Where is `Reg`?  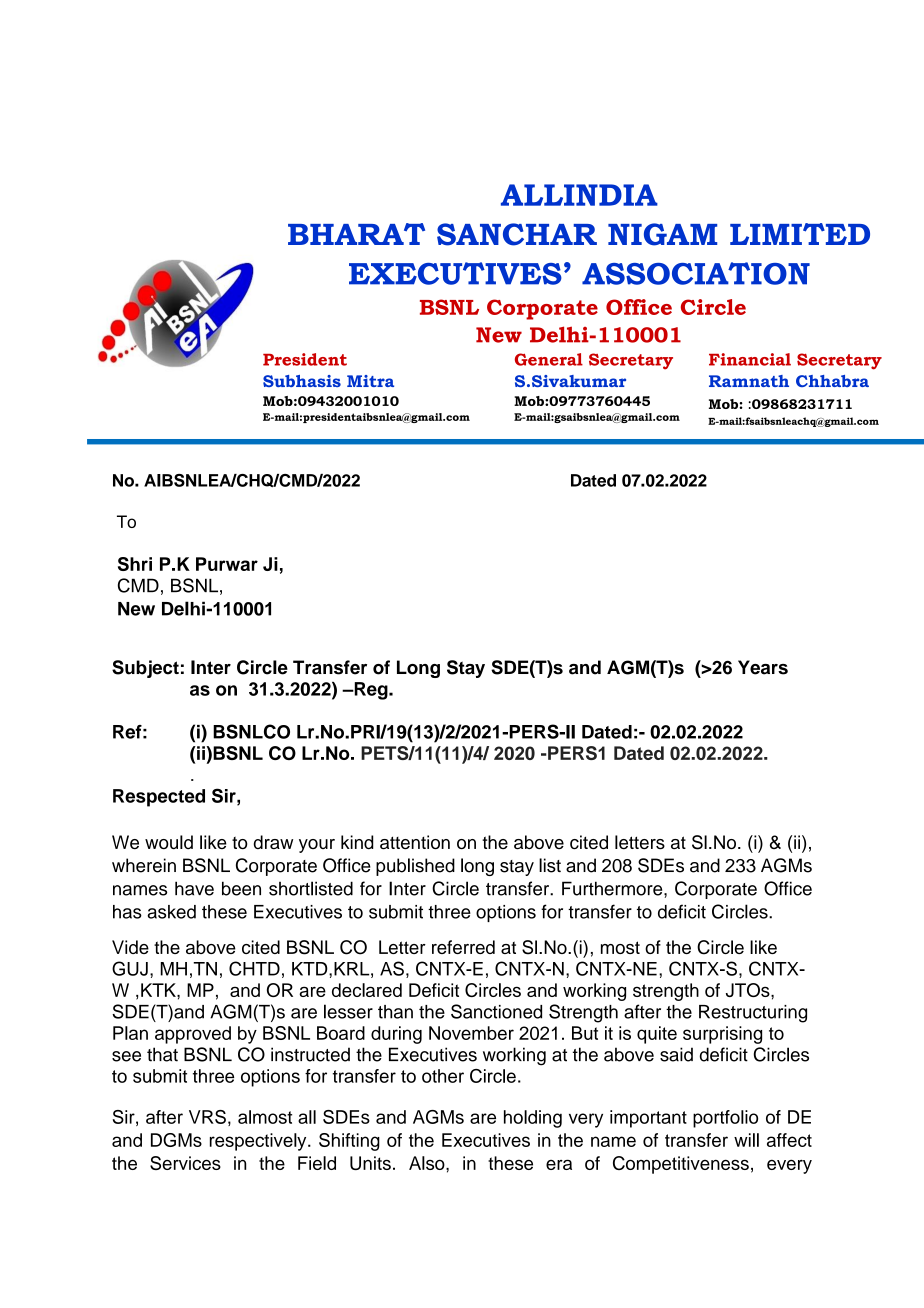
Reg is located at coordinates (371, 691).
